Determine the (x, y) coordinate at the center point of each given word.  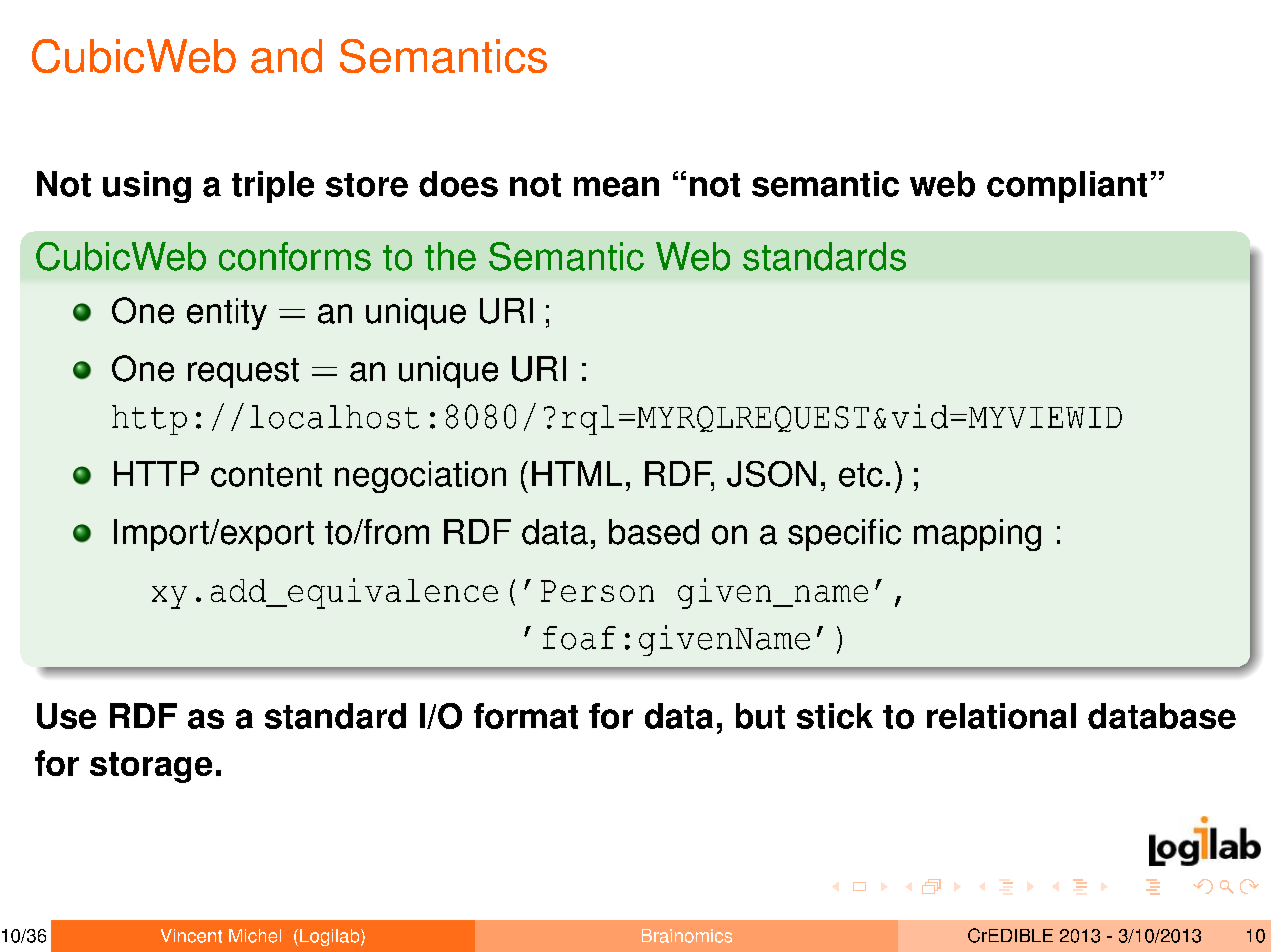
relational (1001, 716)
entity (227, 314)
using (147, 187)
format (526, 716)
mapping (977, 535)
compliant (1067, 187)
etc (861, 475)
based (654, 532)
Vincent (191, 936)
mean (616, 187)
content (266, 475)
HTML (577, 473)
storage (151, 767)
